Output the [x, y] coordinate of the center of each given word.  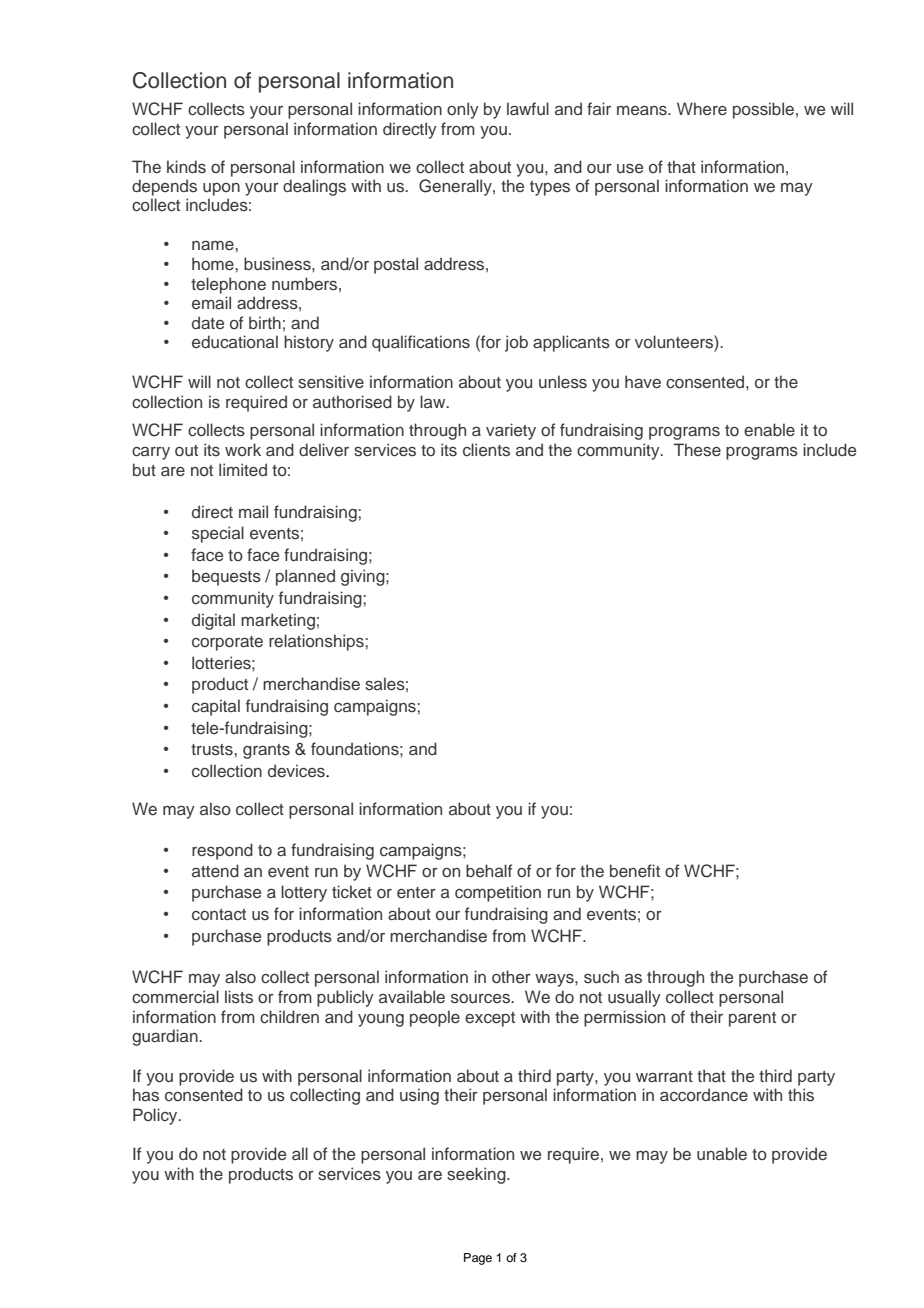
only [463, 110]
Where [702, 108]
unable [722, 1153]
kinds [186, 166]
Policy [156, 1116]
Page [478, 1259]
